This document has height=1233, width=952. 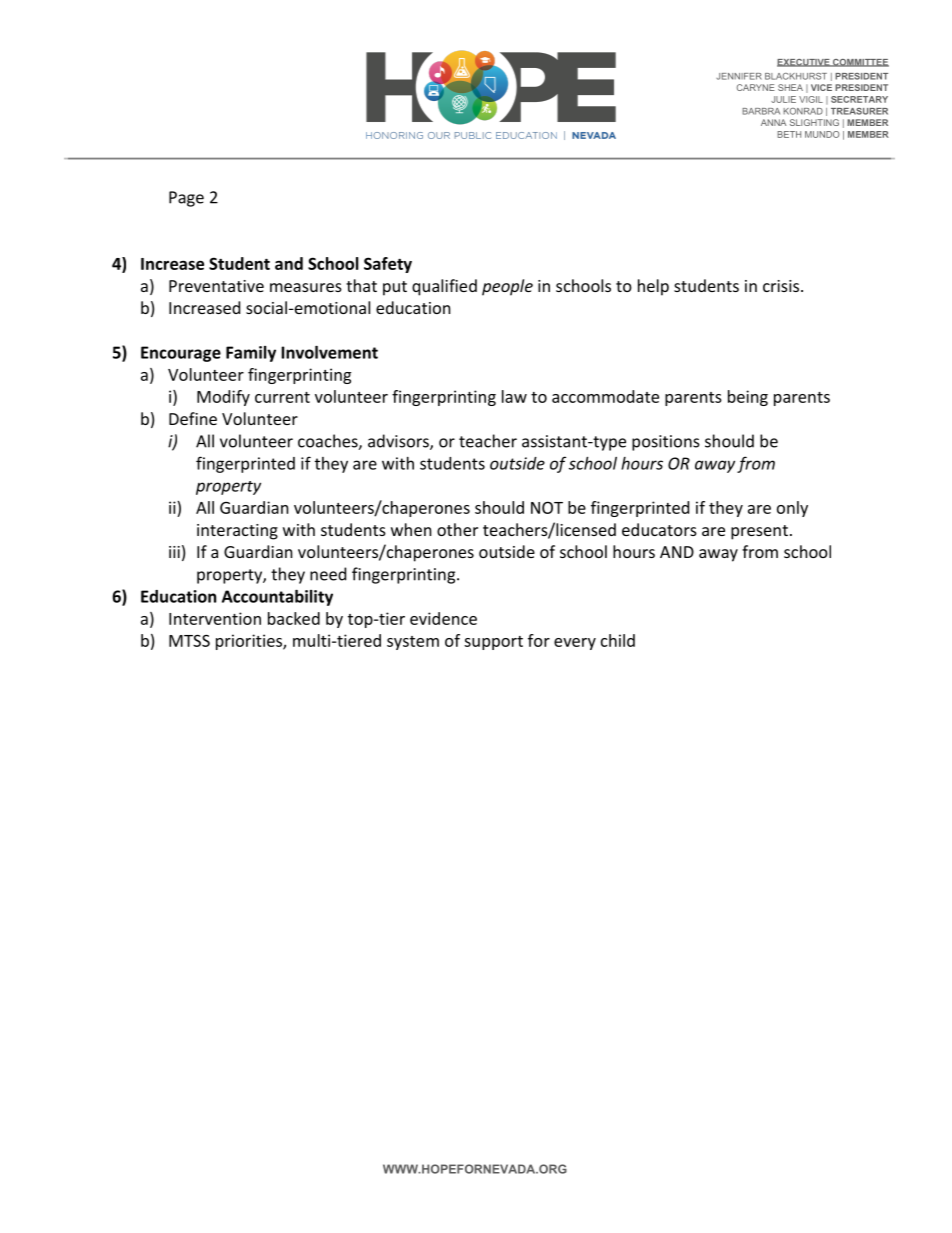 What do you see at coordinates (618, 640) in the document?
I see `child` at bounding box center [618, 640].
